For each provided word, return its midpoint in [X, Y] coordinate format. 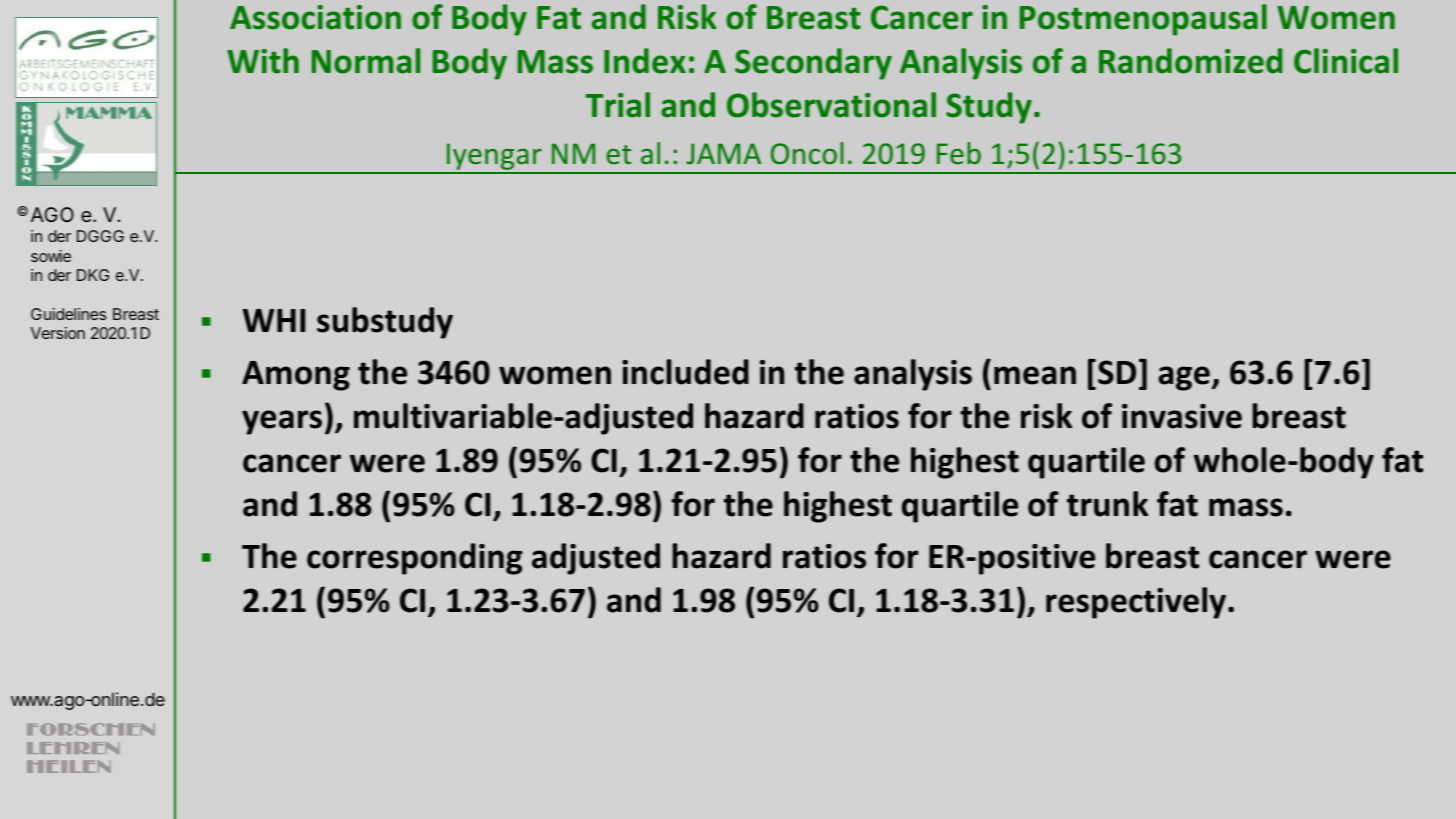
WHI [274, 320]
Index [645, 61]
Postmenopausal [1143, 20]
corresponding [415, 559]
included [685, 372]
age [1184, 378]
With [263, 61]
